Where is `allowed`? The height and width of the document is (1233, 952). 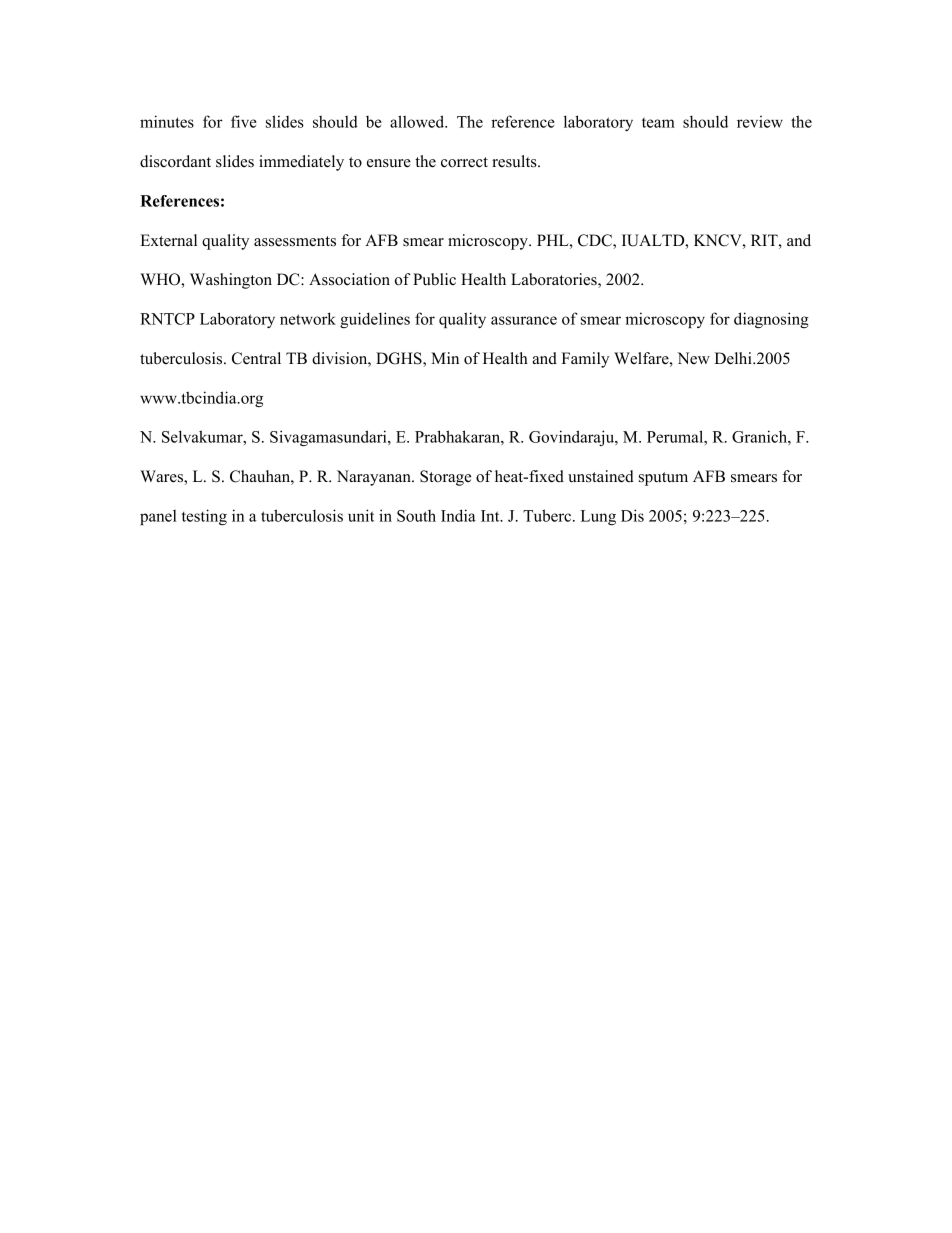
allowed is located at coordinates (418, 121).
